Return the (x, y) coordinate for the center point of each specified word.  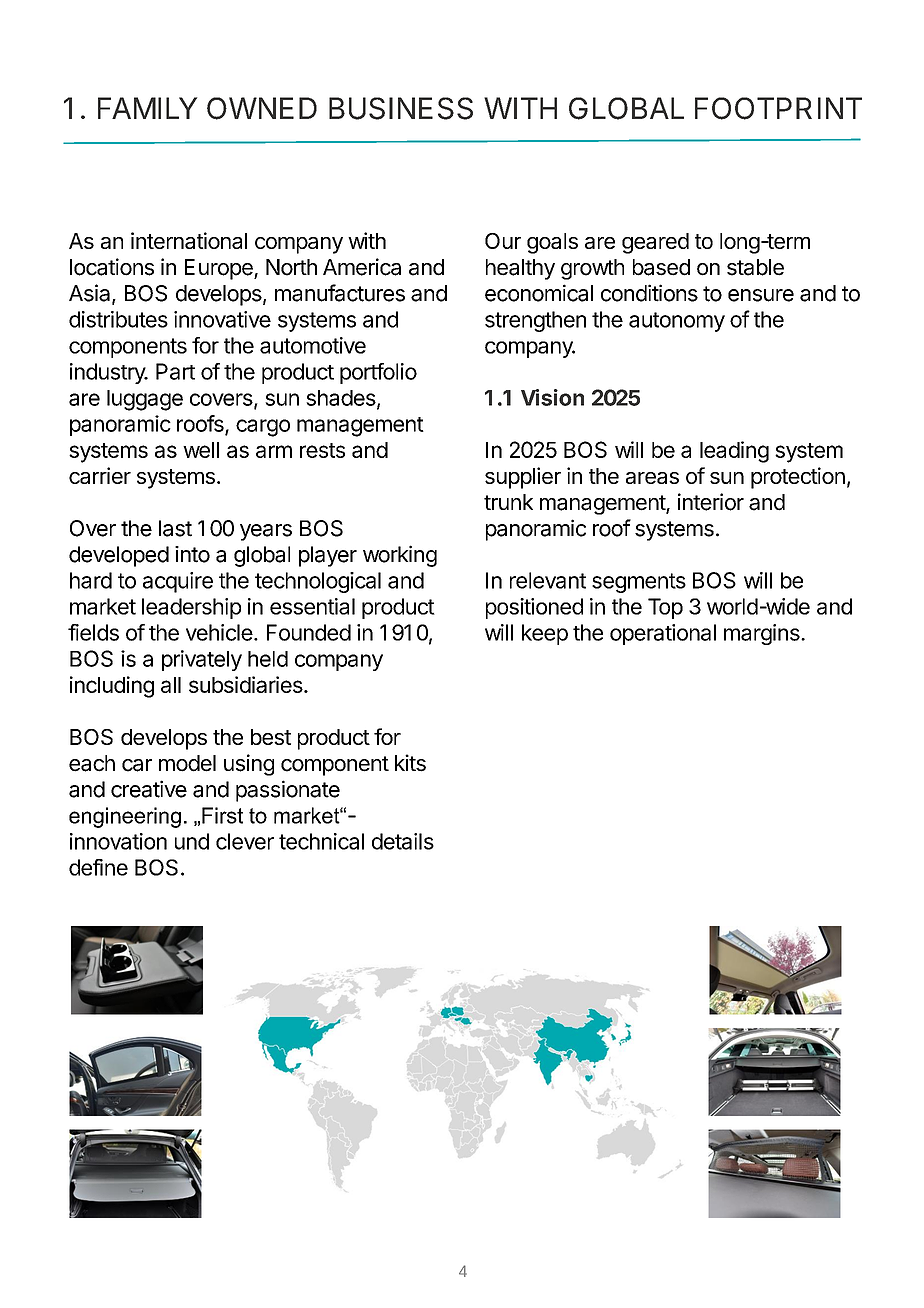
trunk (508, 502)
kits (410, 763)
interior (711, 502)
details (403, 841)
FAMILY (147, 108)
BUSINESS (401, 108)
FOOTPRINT (778, 108)
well (201, 450)
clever (245, 841)
